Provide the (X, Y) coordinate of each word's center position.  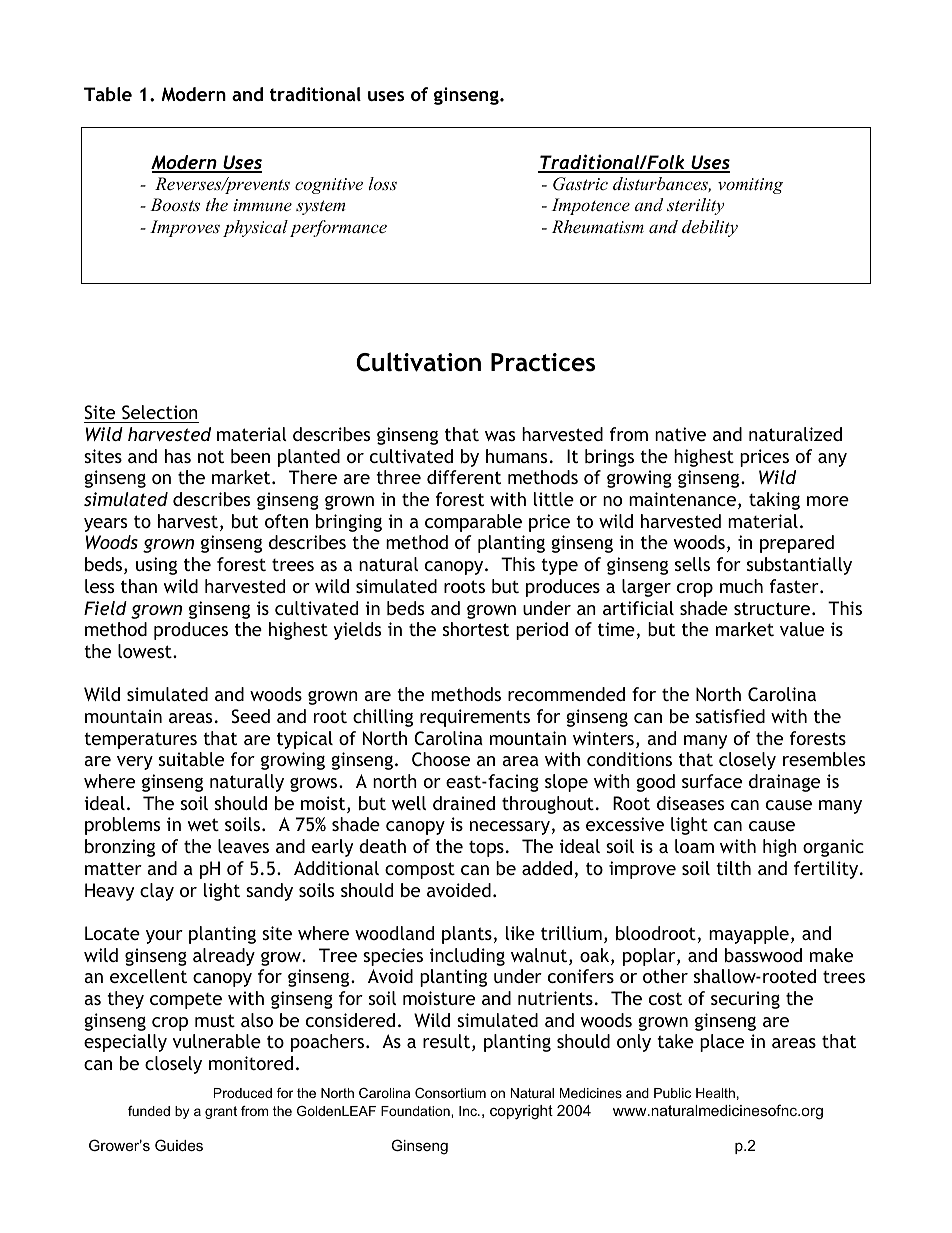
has (178, 456)
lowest (146, 651)
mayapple (749, 935)
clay (157, 892)
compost (420, 870)
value (802, 629)
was (500, 436)
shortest (476, 629)
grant (221, 1112)
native (680, 434)
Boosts (175, 204)
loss (382, 183)
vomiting (750, 186)
